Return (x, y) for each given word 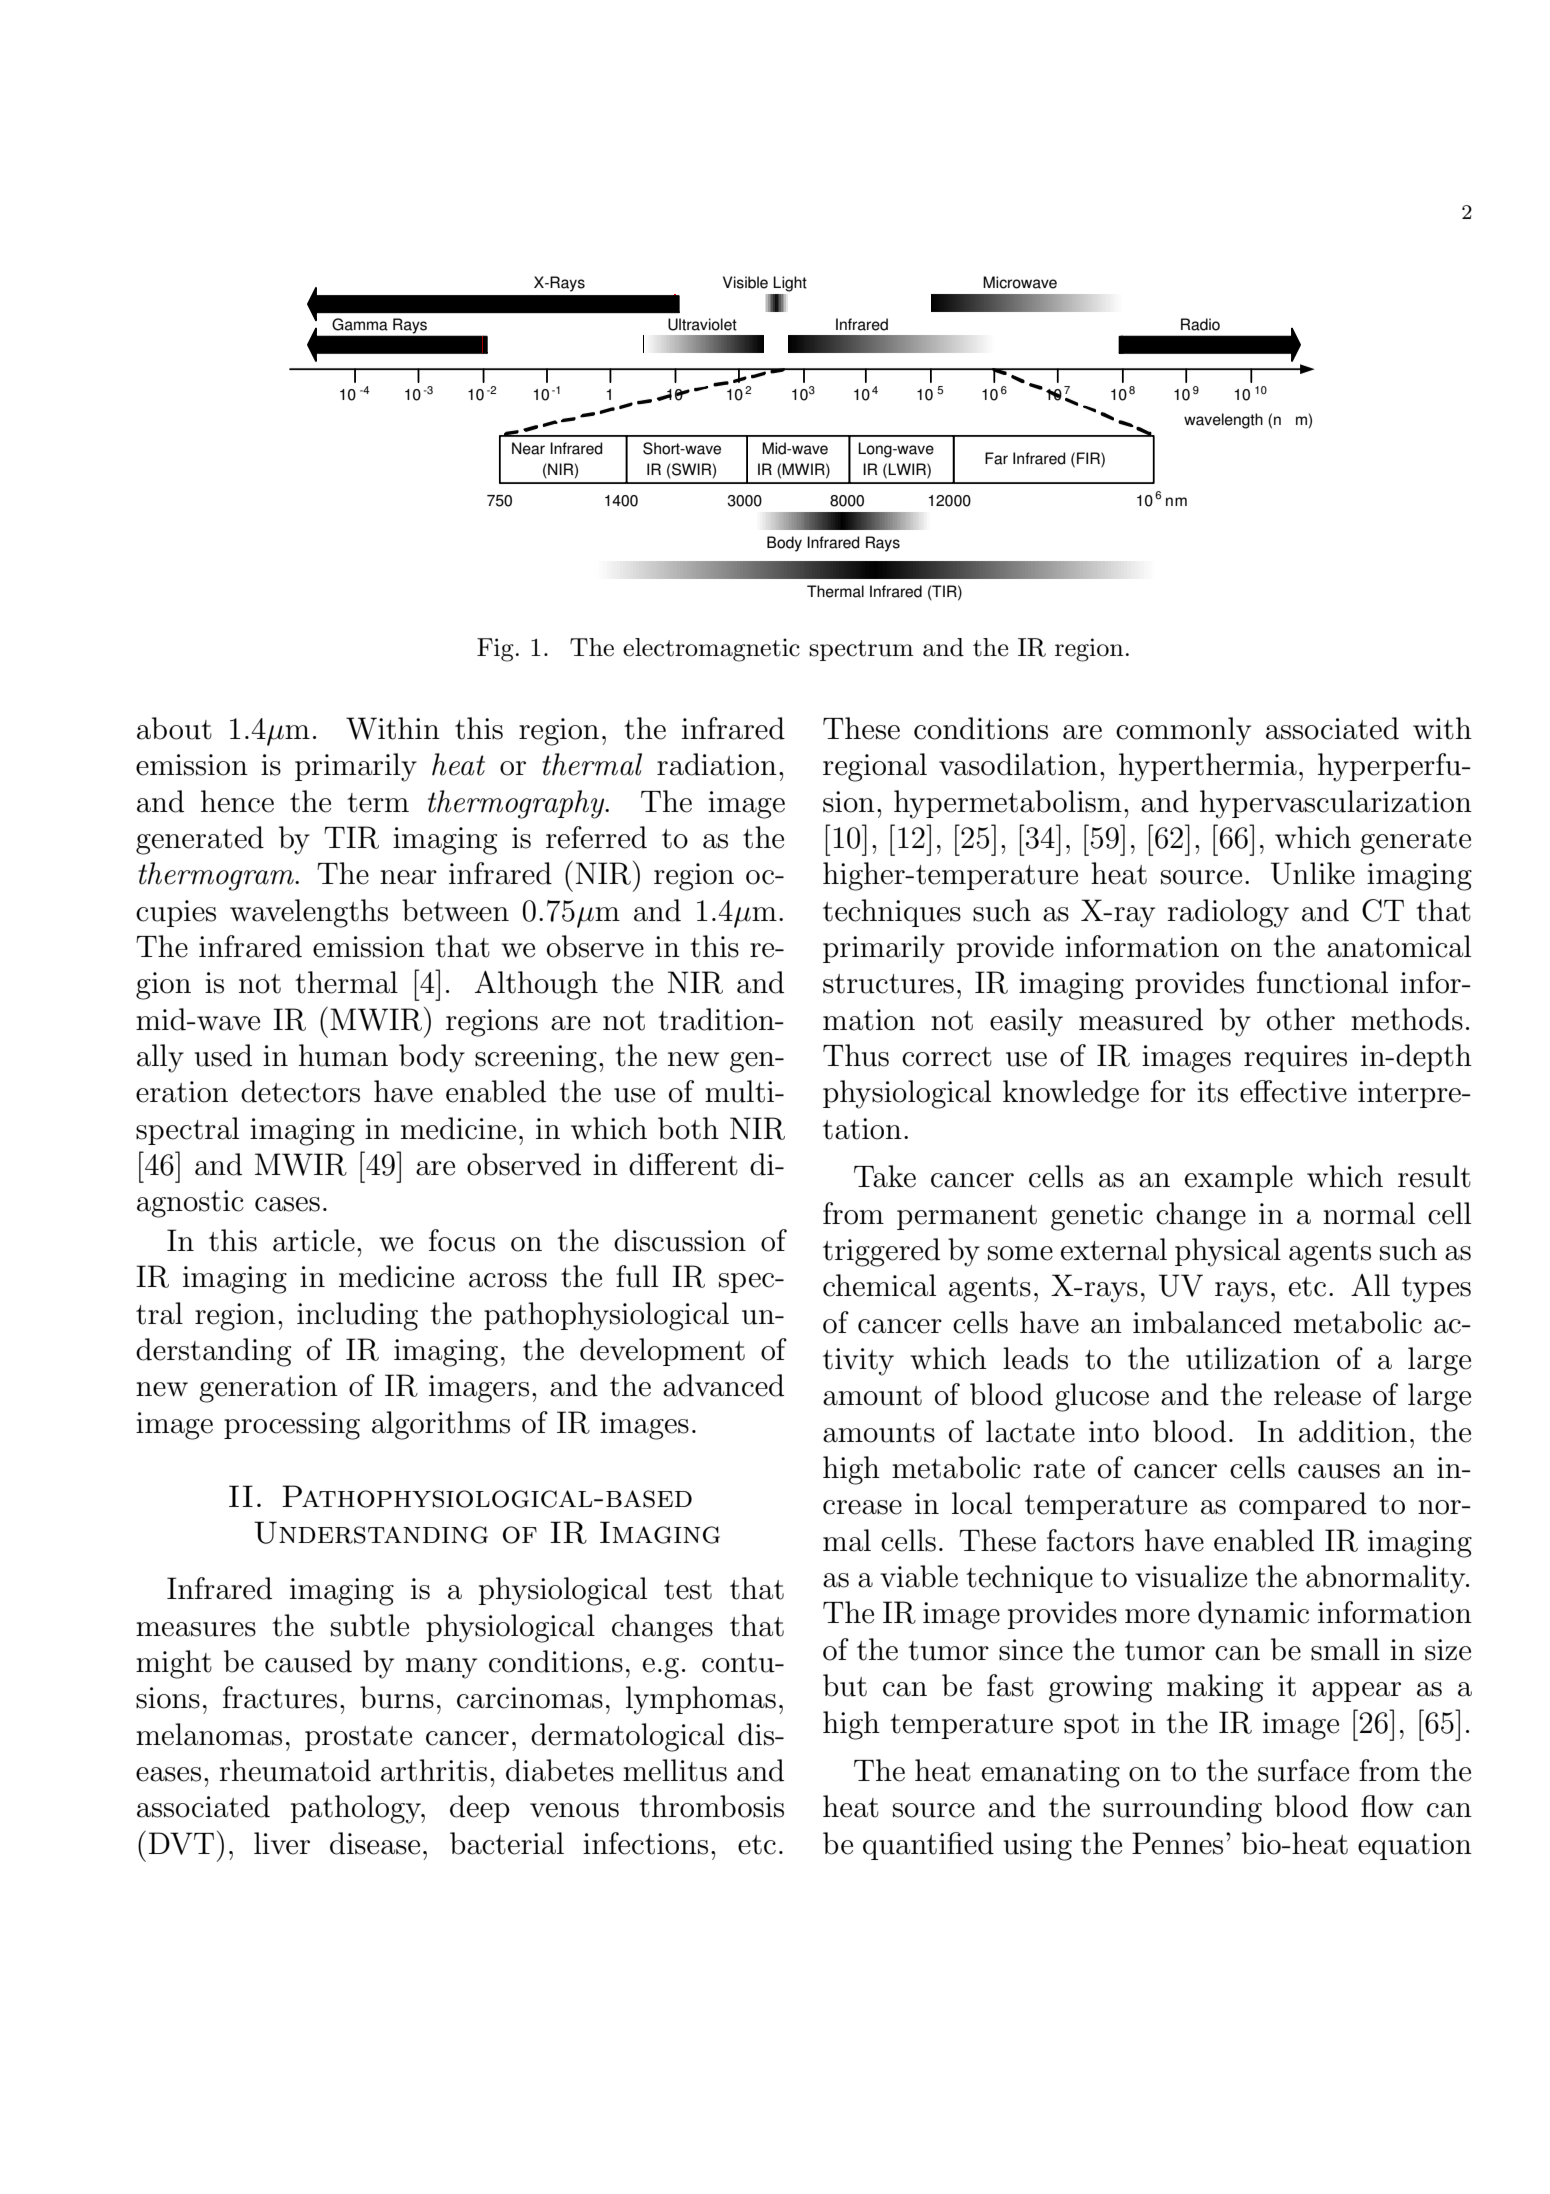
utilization (1253, 1358)
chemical (879, 1285)
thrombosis (711, 1806)
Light (790, 284)
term (378, 803)
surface (1303, 1770)
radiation (717, 764)
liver (282, 1843)
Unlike (1313, 873)
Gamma (360, 324)
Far (996, 458)
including (357, 1316)
